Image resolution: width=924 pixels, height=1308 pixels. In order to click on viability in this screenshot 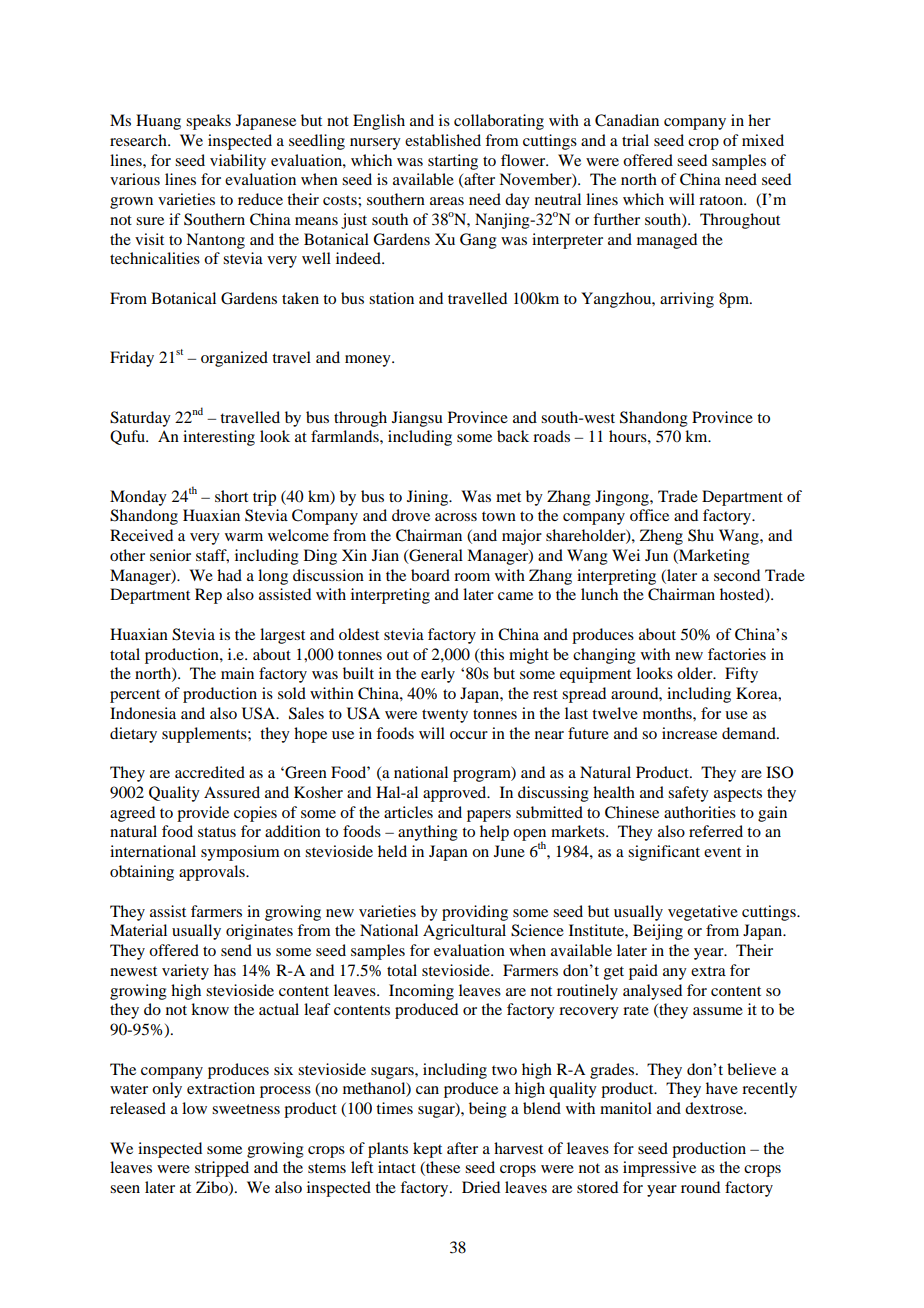, I will do `click(238, 162)`.
